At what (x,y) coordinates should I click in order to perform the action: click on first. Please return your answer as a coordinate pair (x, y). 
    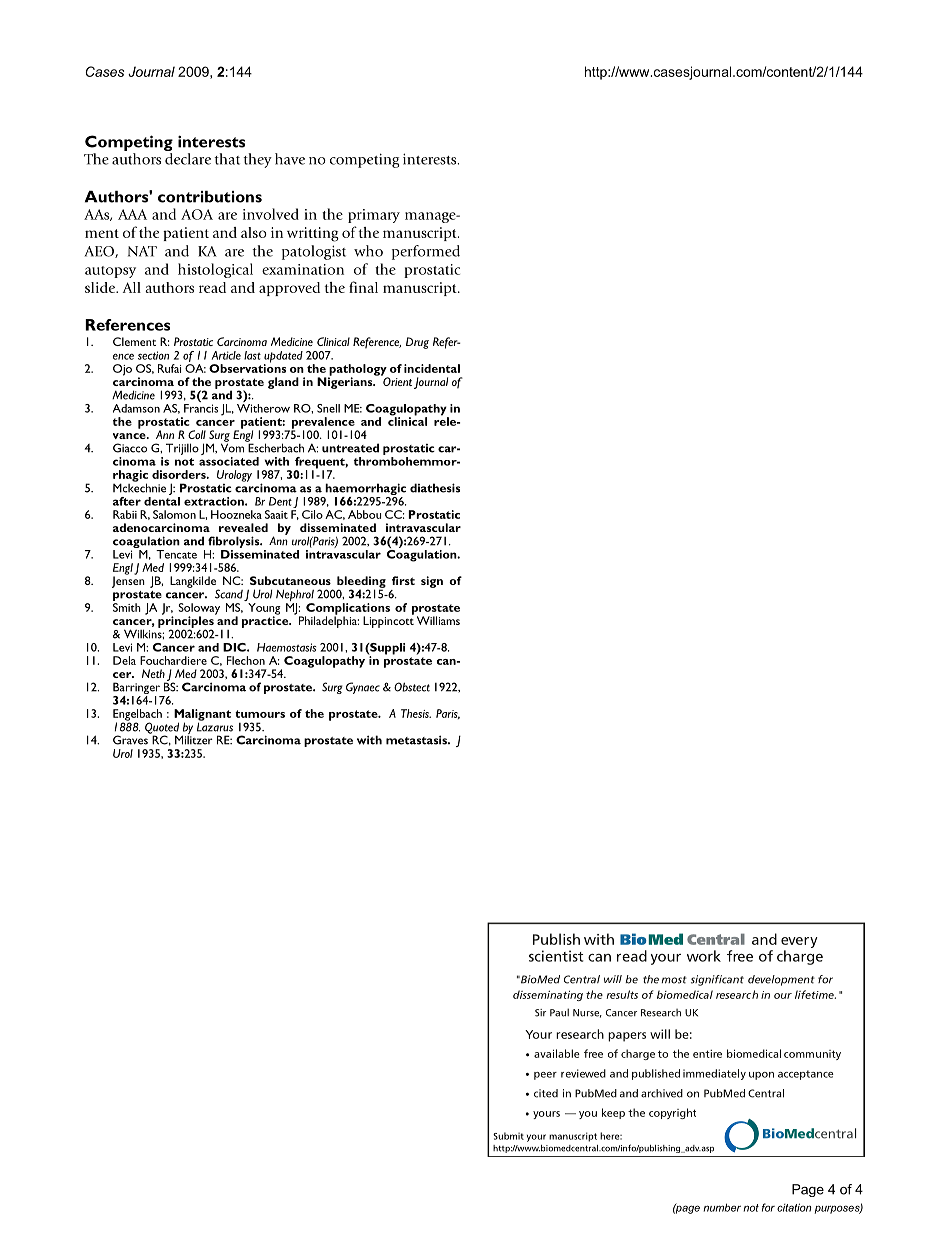
    Looking at the image, I should click on (403, 580).
